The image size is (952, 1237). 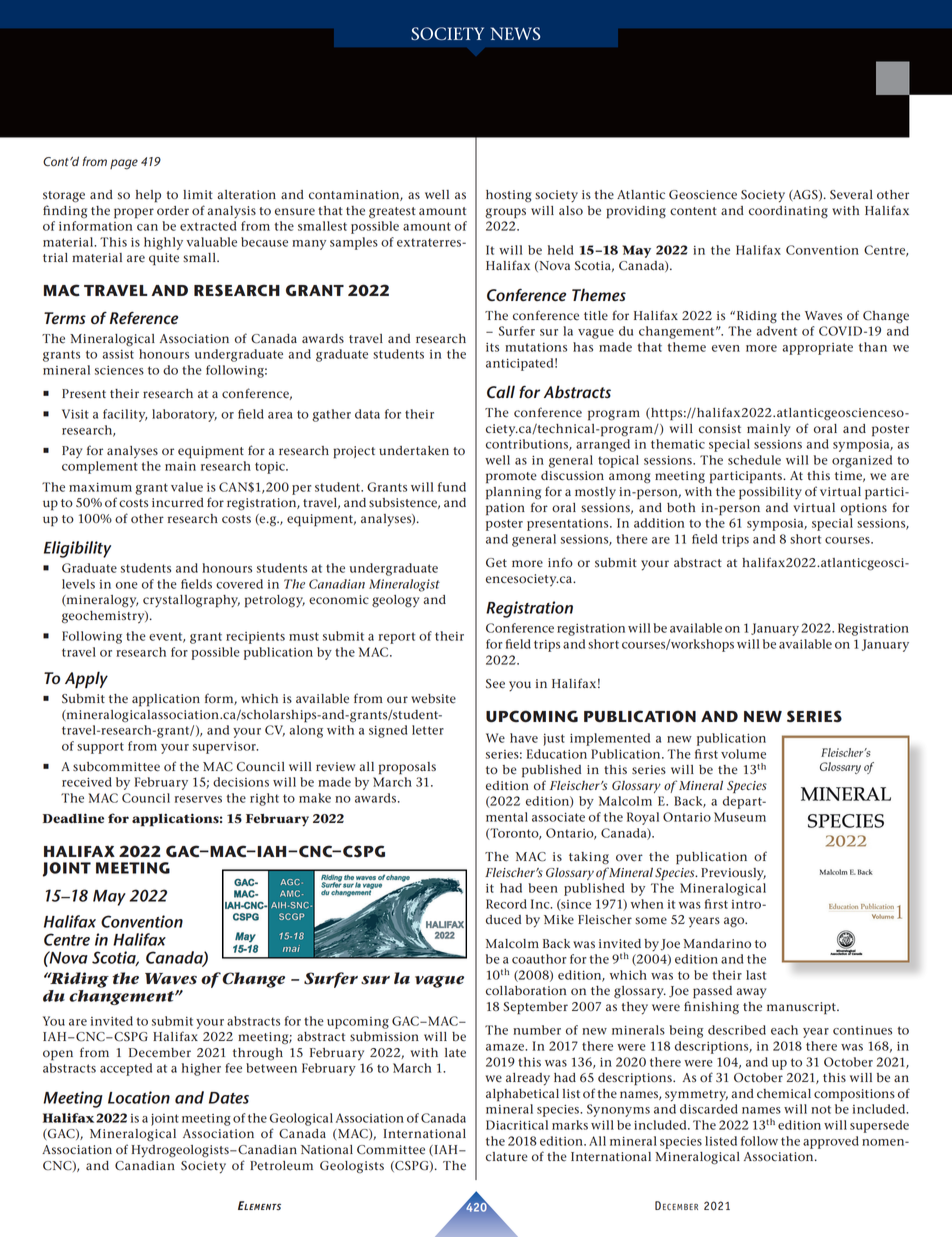 I want to click on hosting, so click(x=509, y=196).
